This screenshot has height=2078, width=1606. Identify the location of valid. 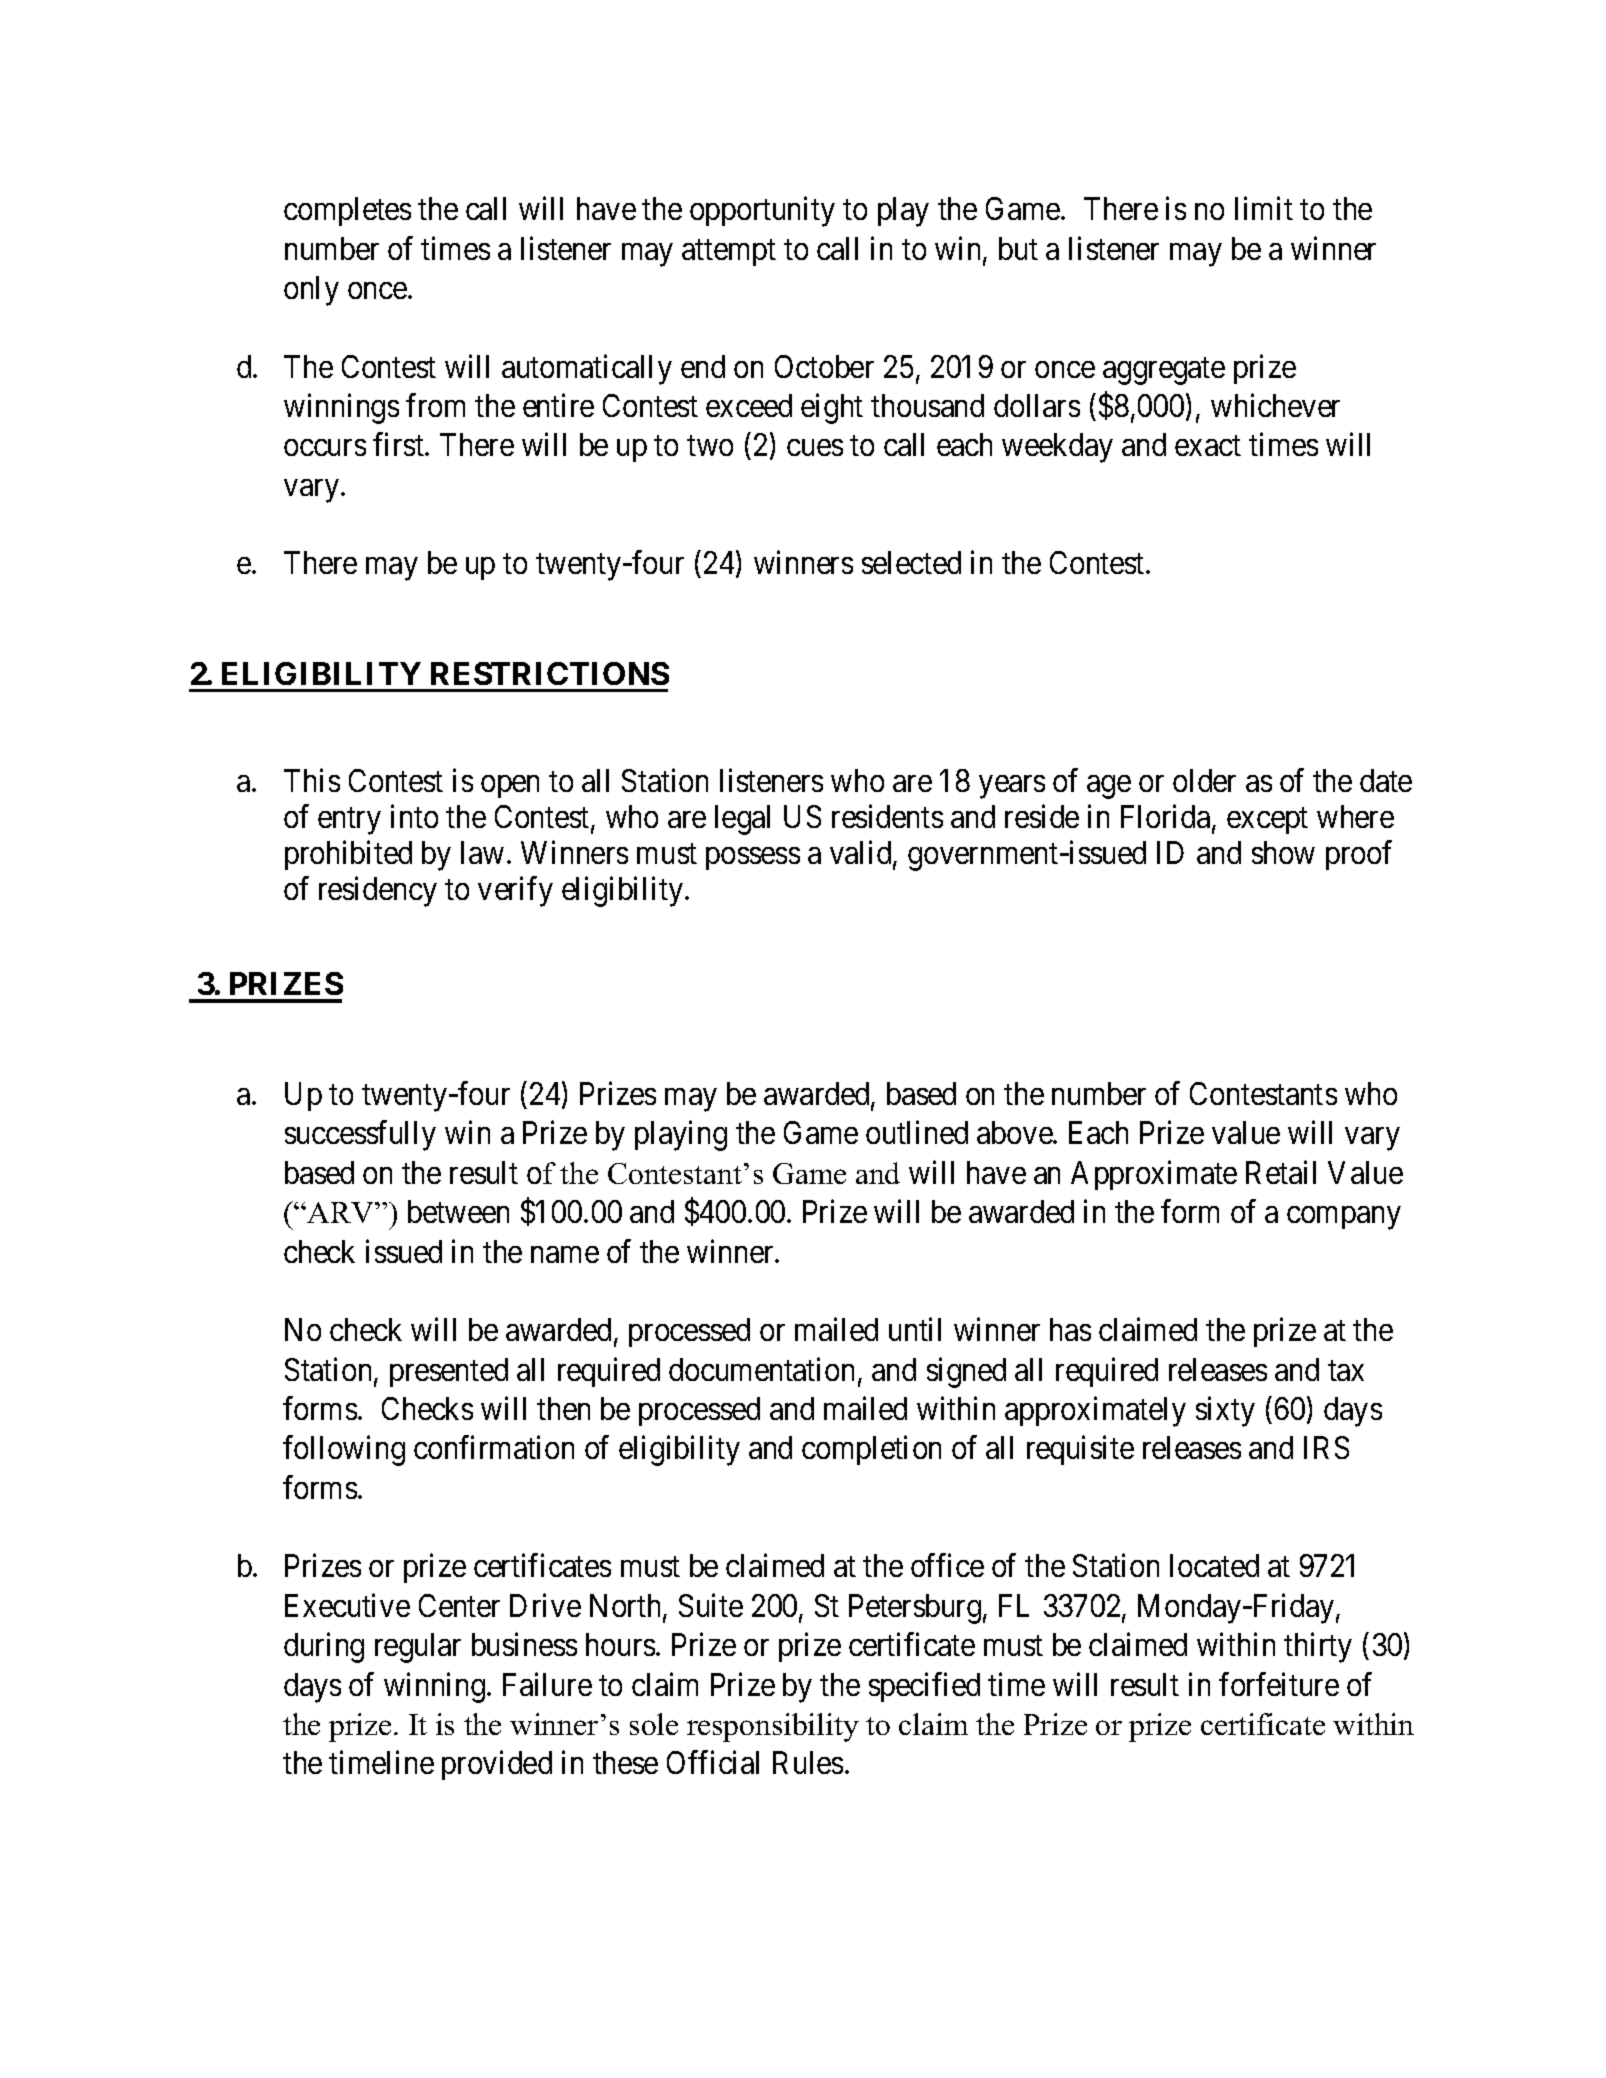
(862, 854).
